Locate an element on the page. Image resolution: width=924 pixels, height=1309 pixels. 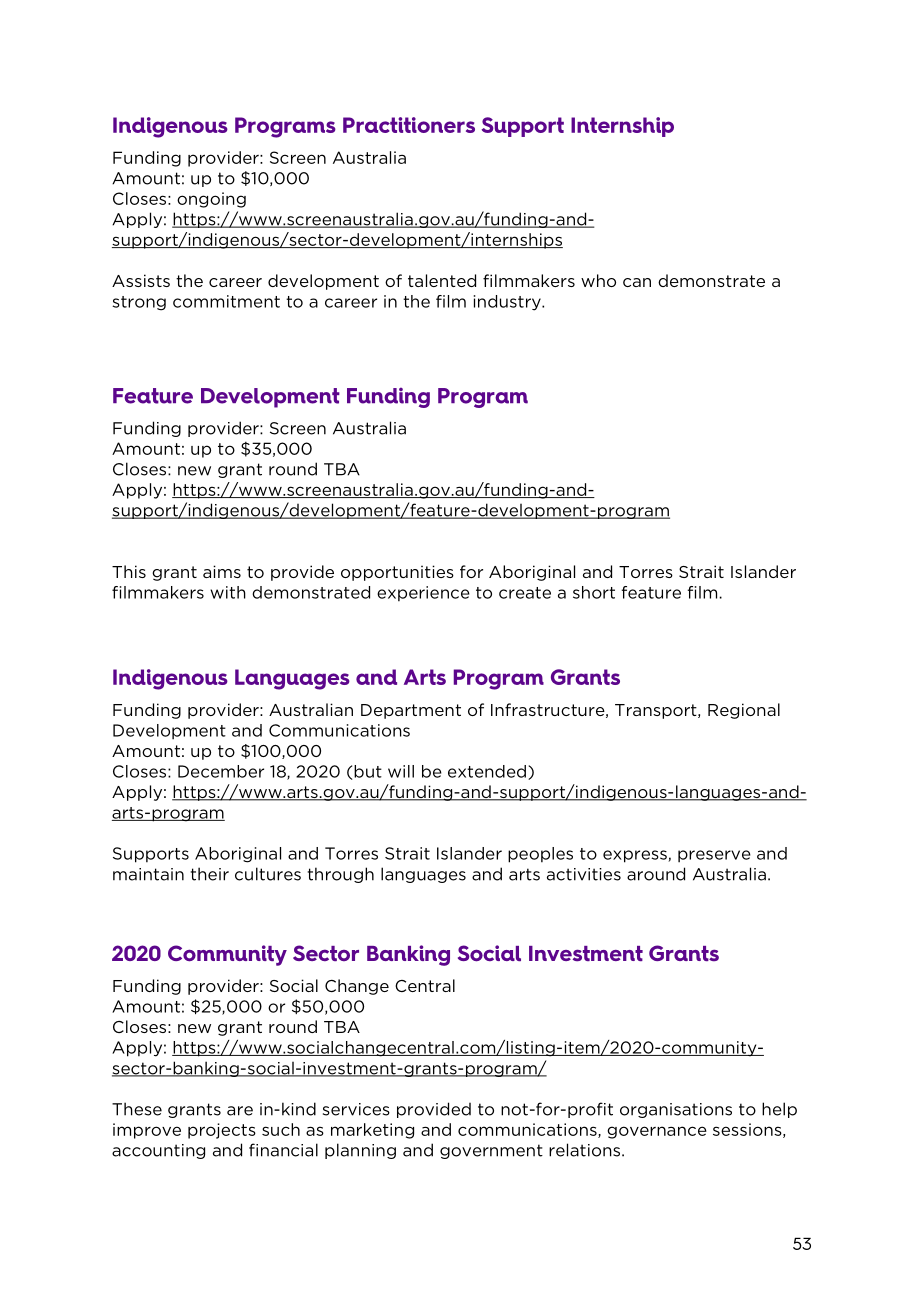
projects is located at coordinates (222, 1131).
